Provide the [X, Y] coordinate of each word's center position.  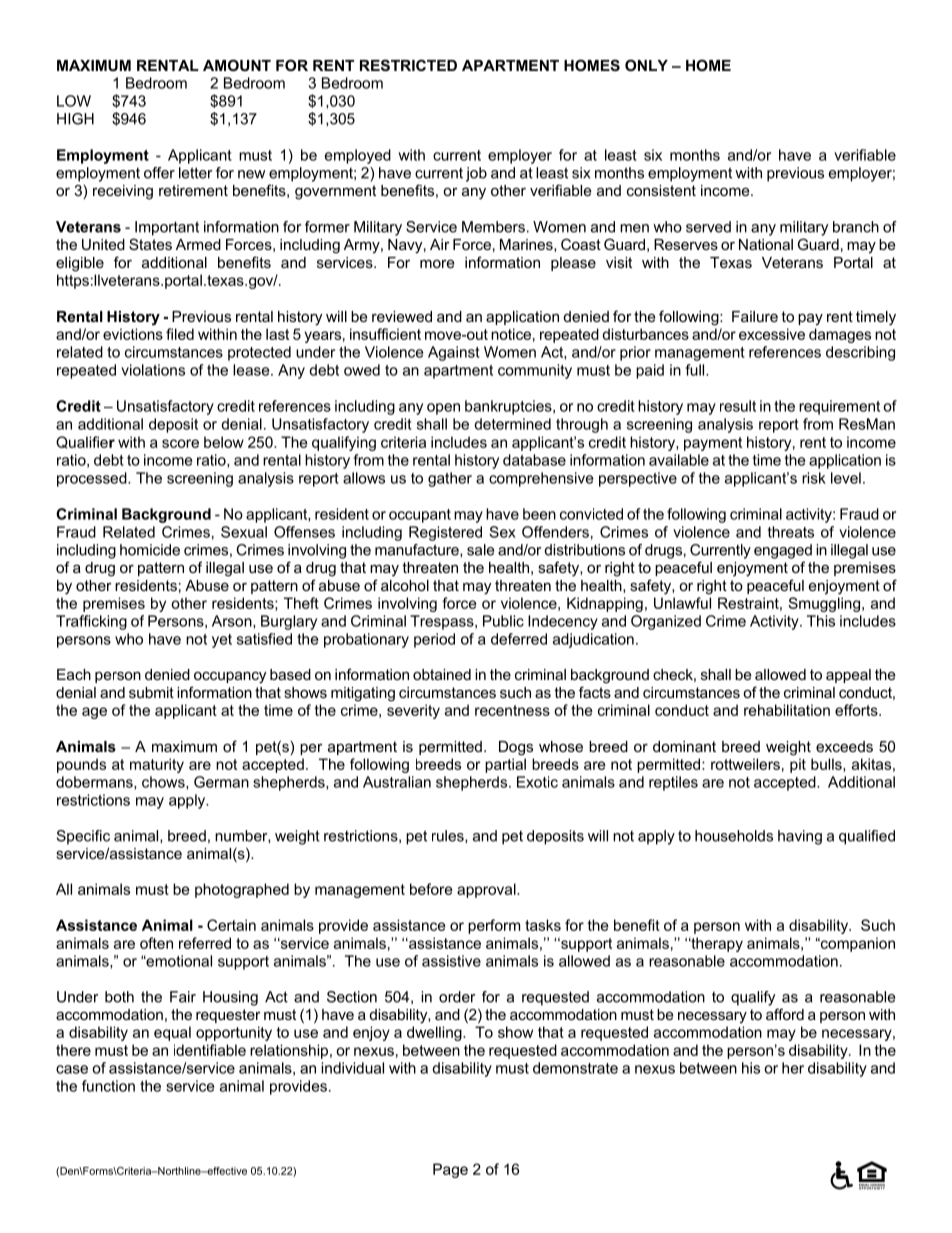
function [108, 1086]
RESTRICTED [408, 65]
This [821, 621]
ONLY [646, 65]
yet [222, 641]
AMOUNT [237, 65]
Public [503, 621]
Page [450, 1170]
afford [785, 1014]
